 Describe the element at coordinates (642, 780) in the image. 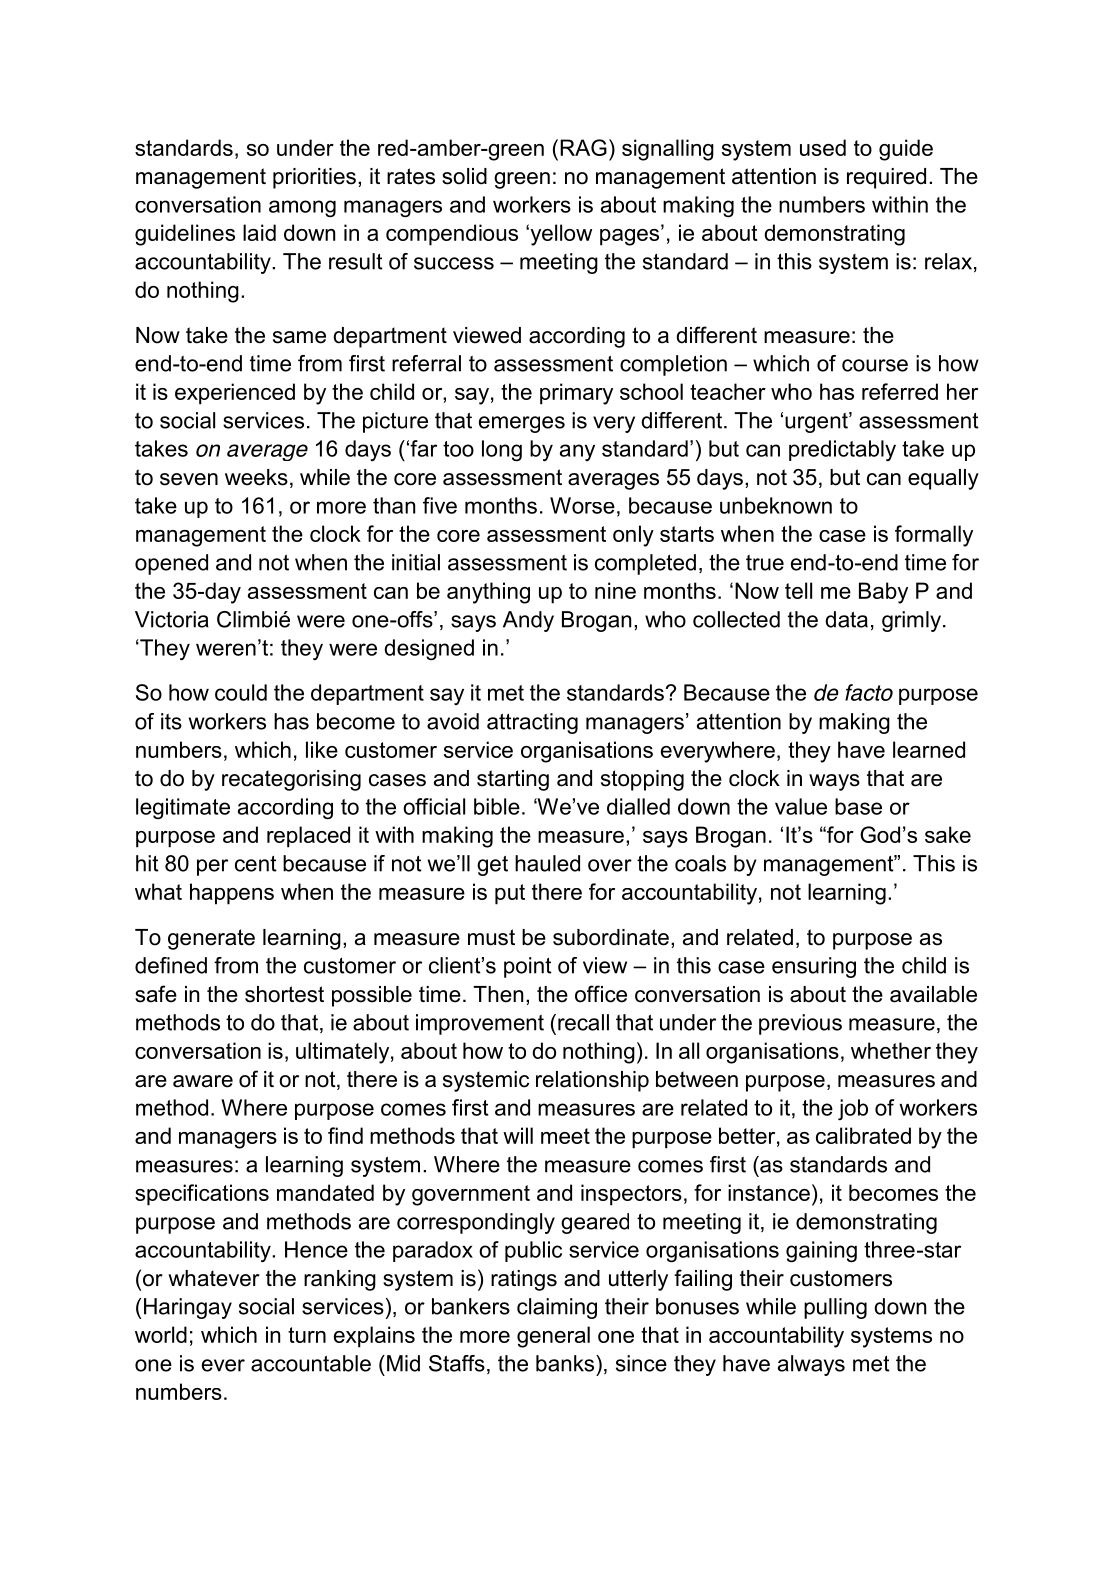

I see `stopping` at that location.
